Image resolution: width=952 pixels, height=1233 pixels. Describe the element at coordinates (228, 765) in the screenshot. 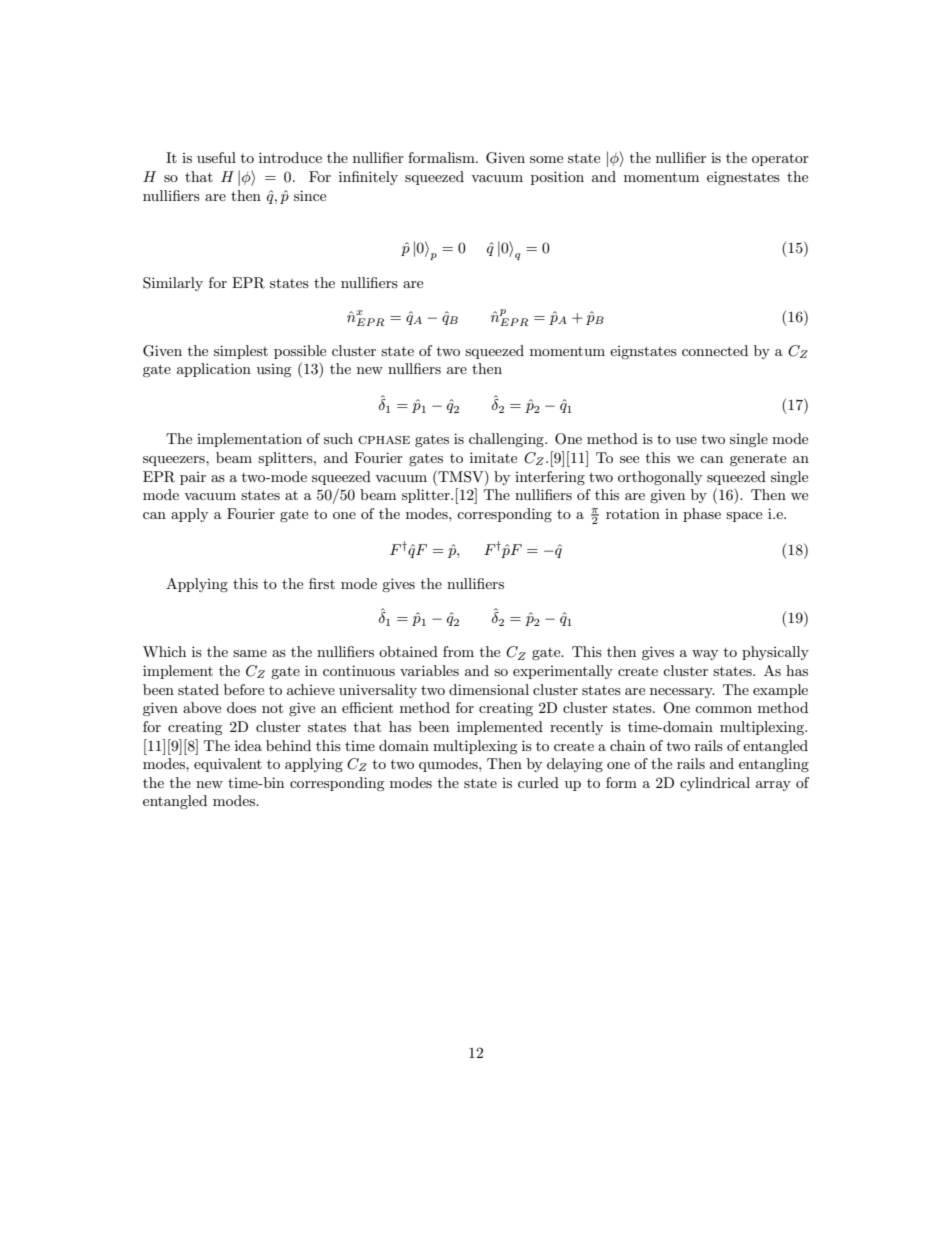

I see `equivalent` at that location.
